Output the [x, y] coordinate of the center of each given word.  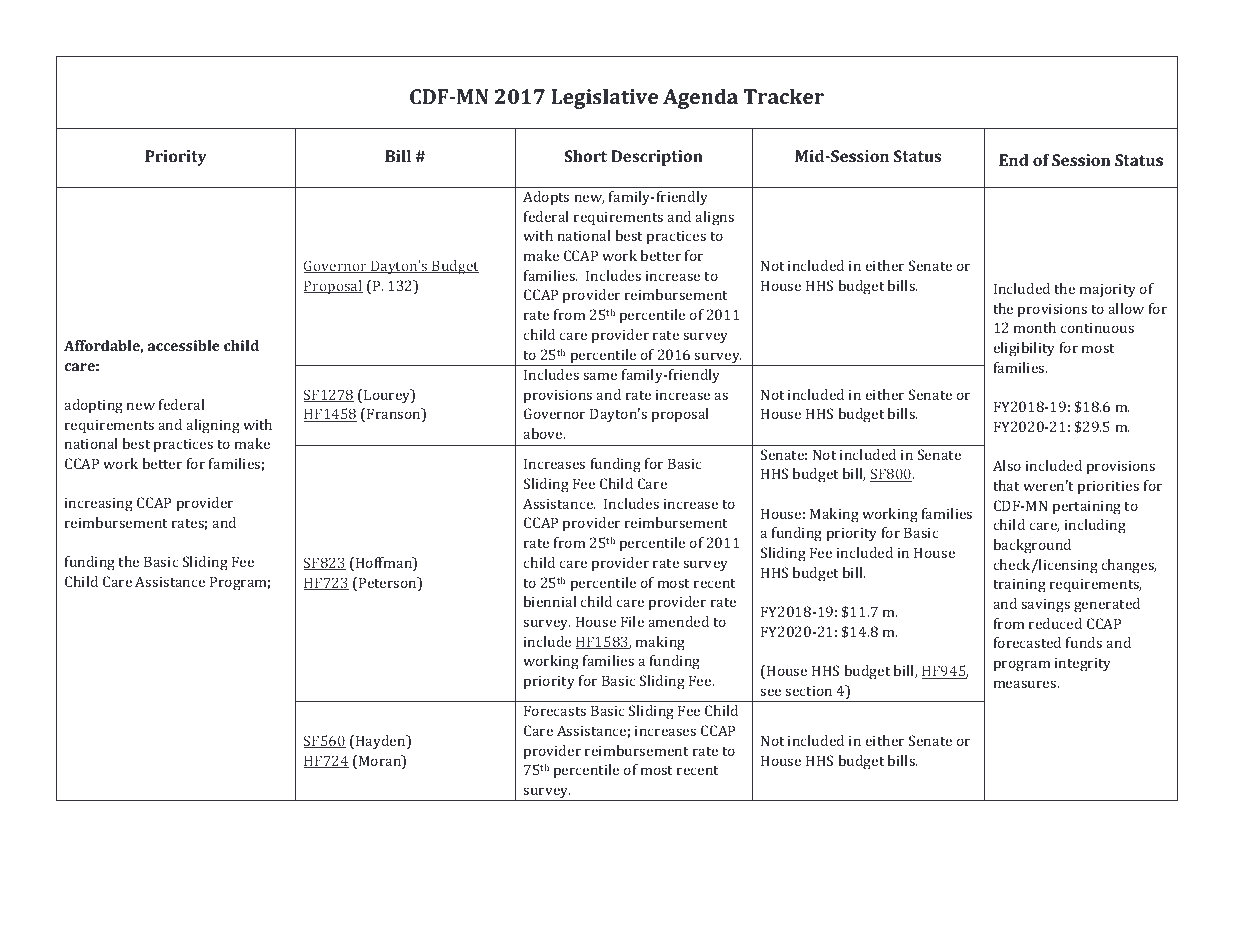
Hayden [381, 742]
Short [585, 156]
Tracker [784, 96]
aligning [213, 426]
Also [1007, 465]
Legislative [604, 98]
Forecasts [555, 710]
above [544, 433]
